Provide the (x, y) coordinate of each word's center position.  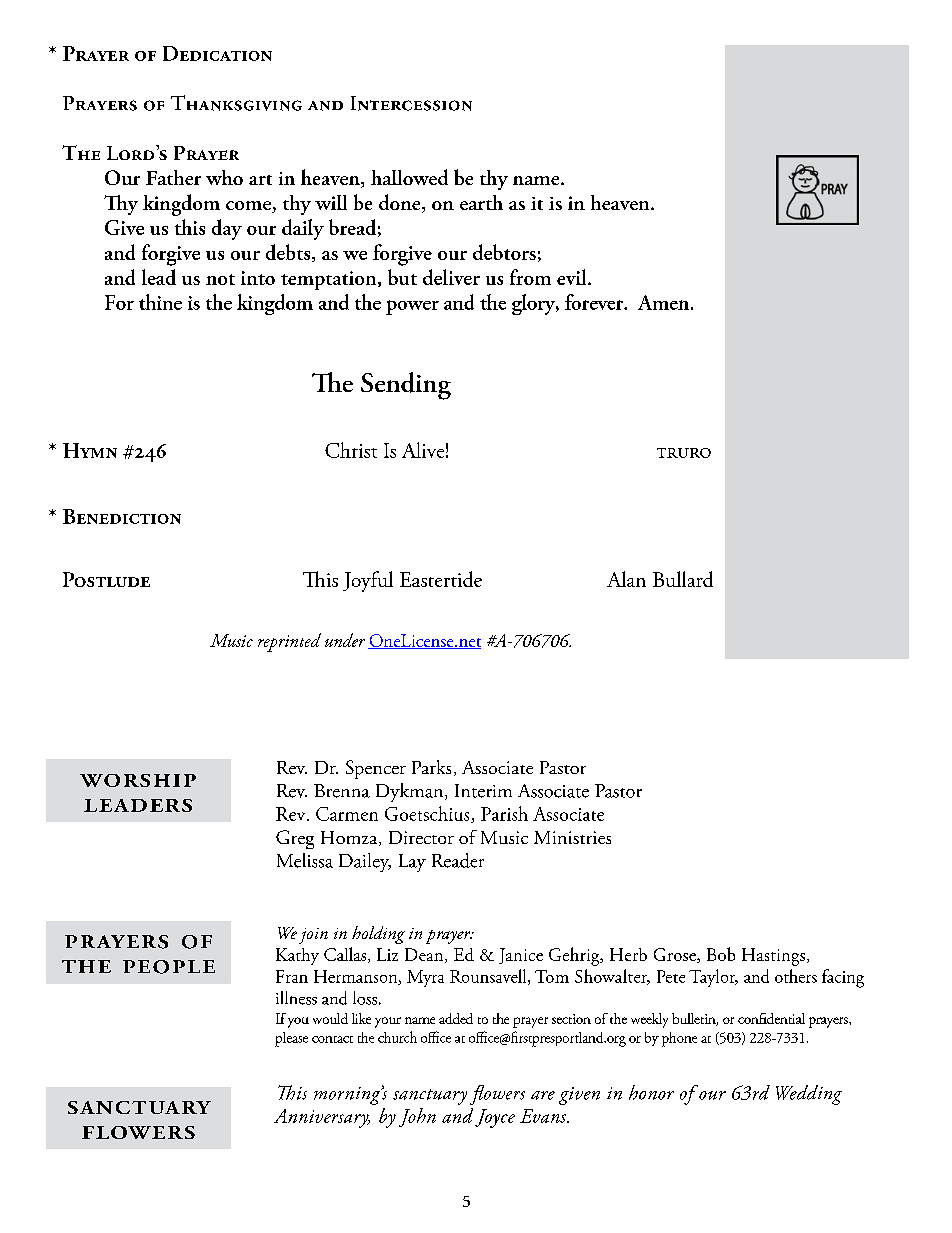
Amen (665, 302)
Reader (458, 860)
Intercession (411, 103)
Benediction (122, 516)
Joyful (368, 581)
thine (160, 302)
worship (138, 780)
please (291, 1039)
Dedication (217, 53)
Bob (721, 954)
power (412, 307)
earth (481, 202)
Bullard (683, 579)
